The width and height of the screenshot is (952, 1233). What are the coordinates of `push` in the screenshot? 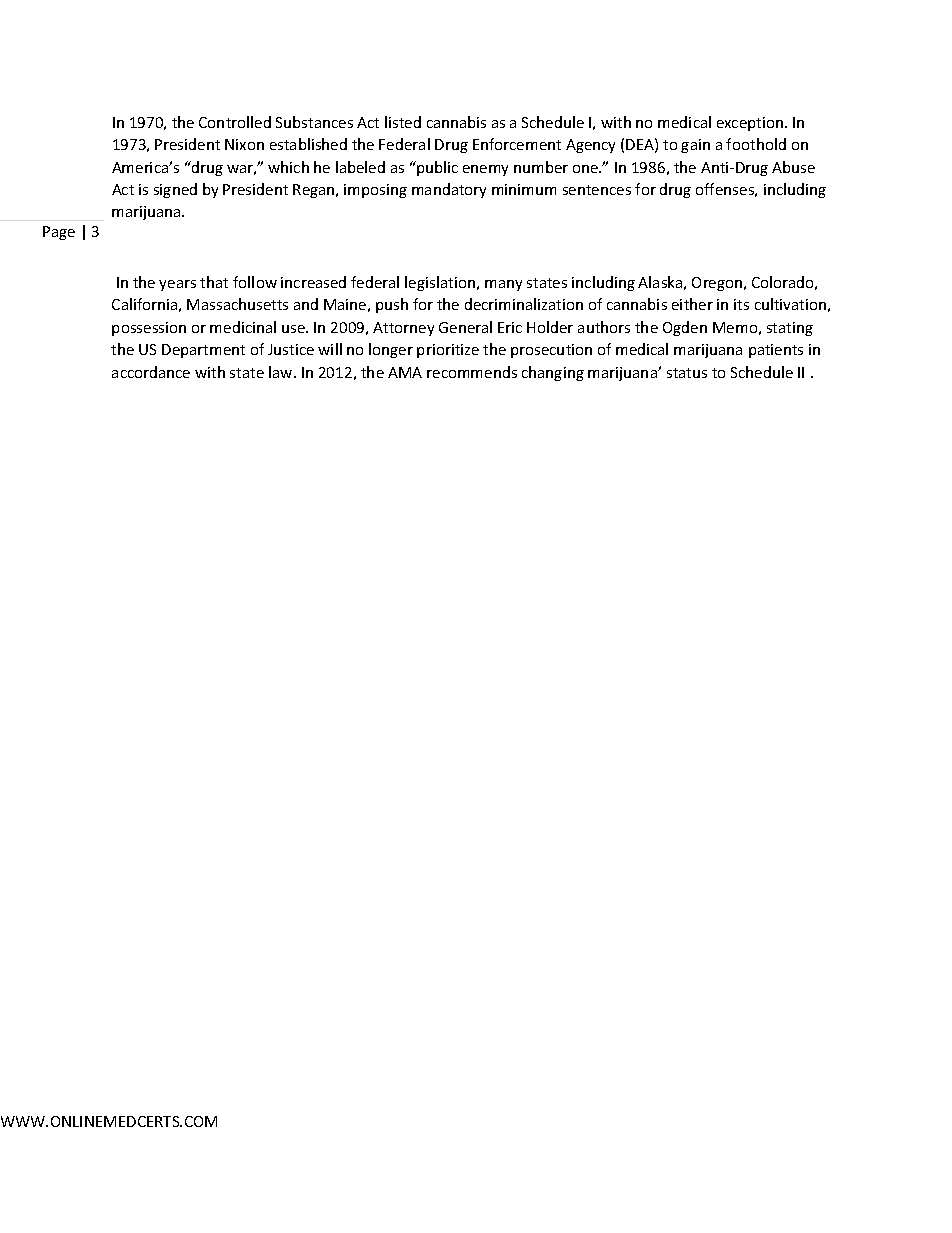 It's located at (392, 305).
